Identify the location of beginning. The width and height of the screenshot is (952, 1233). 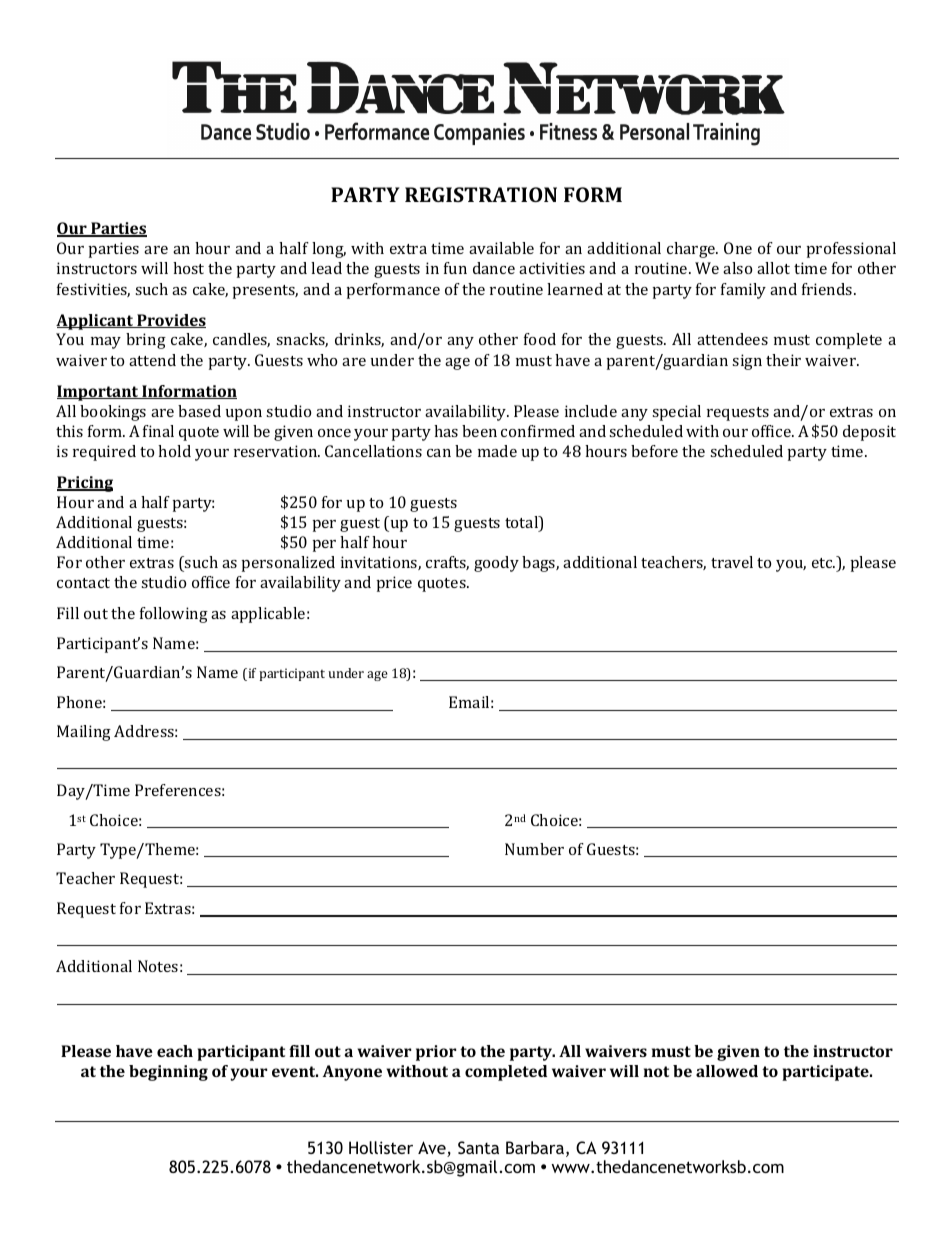
(168, 1073).
